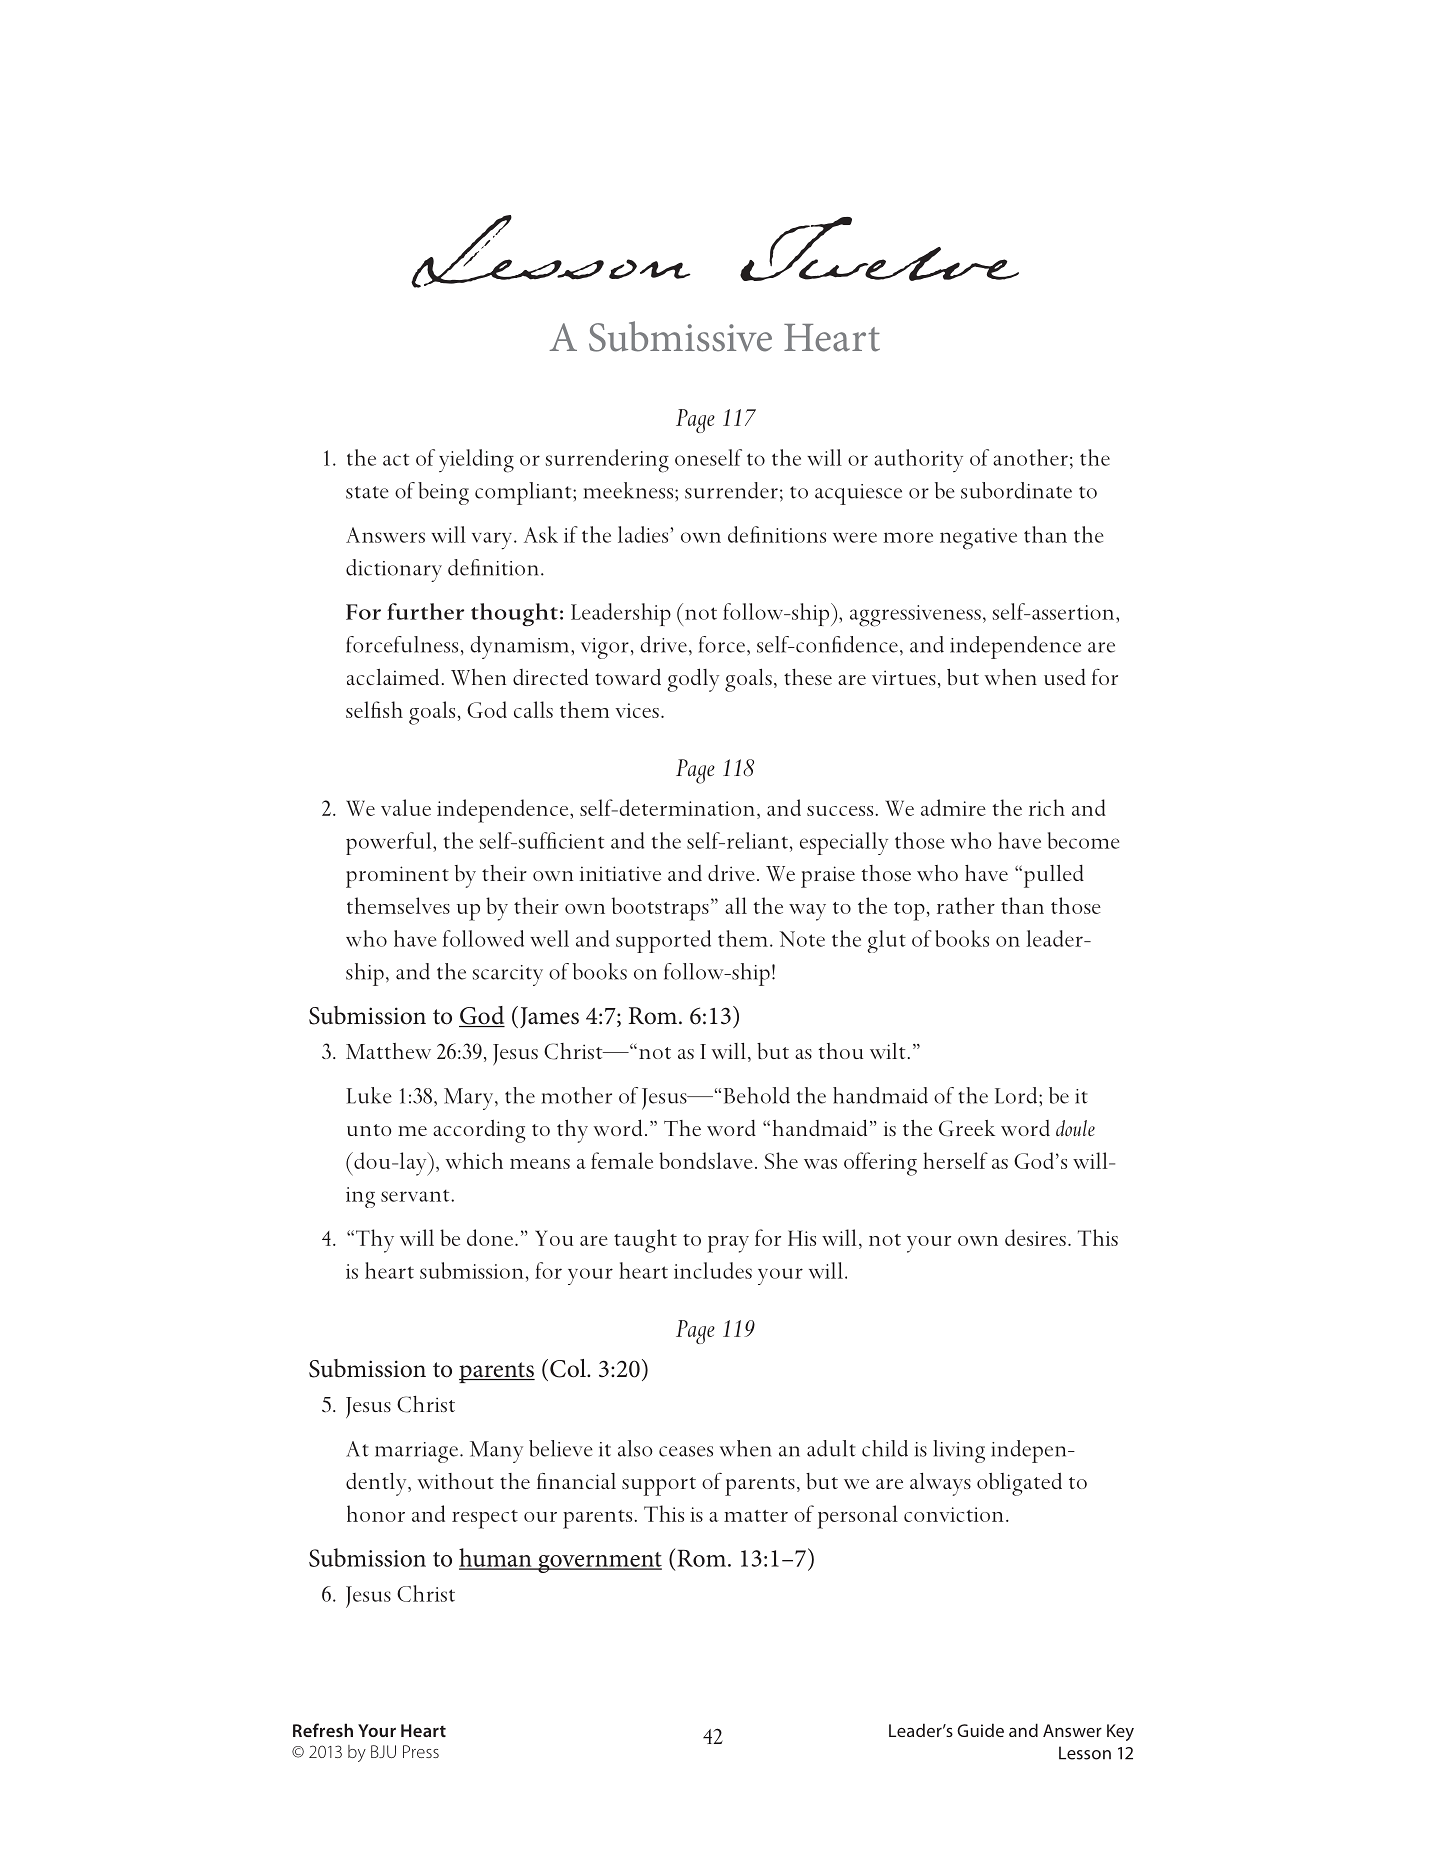 The height and width of the screenshot is (1849, 1429). Describe the element at coordinates (396, 460) in the screenshot. I see `act` at that location.
